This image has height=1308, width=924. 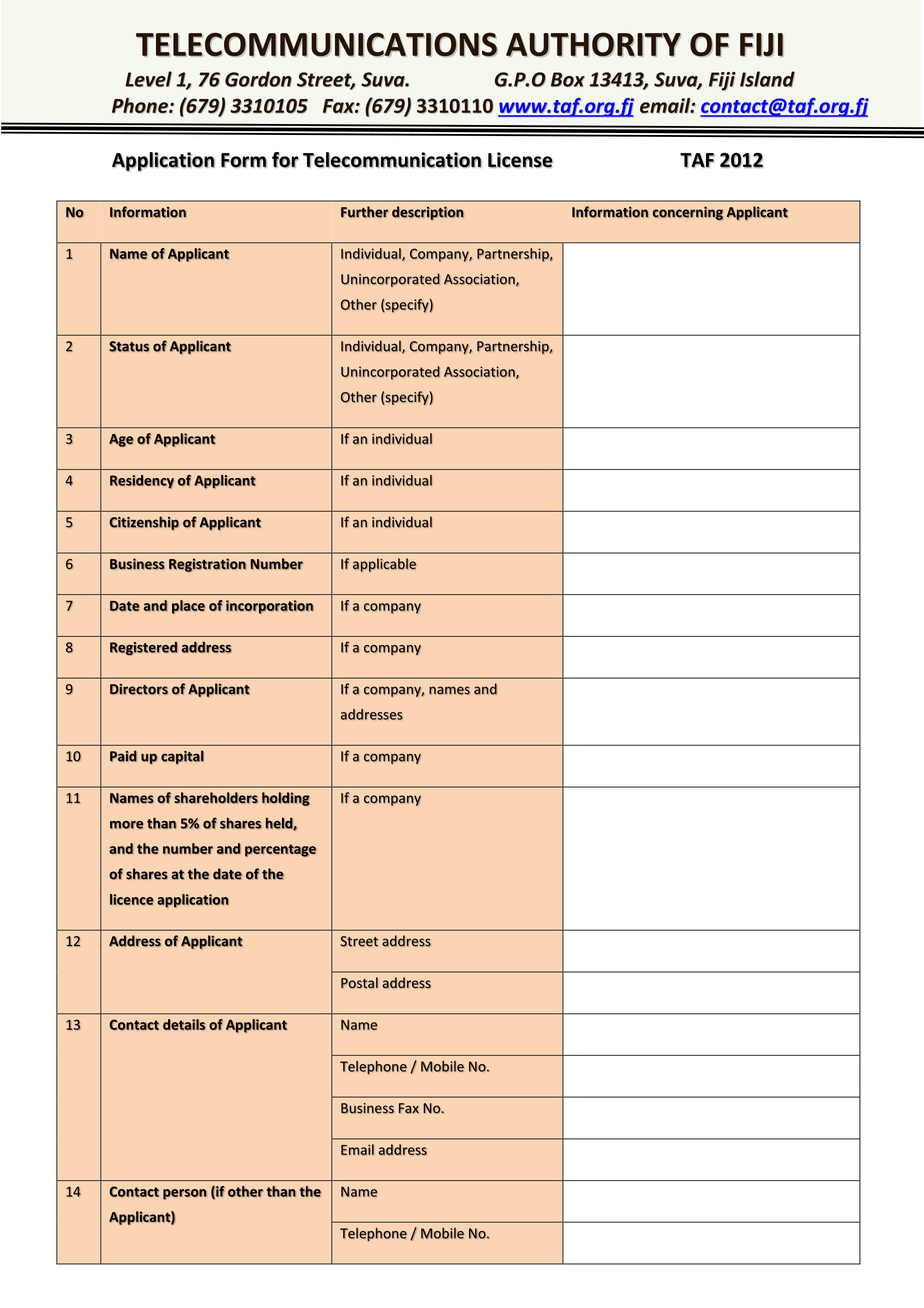 I want to click on Further, so click(x=365, y=212).
